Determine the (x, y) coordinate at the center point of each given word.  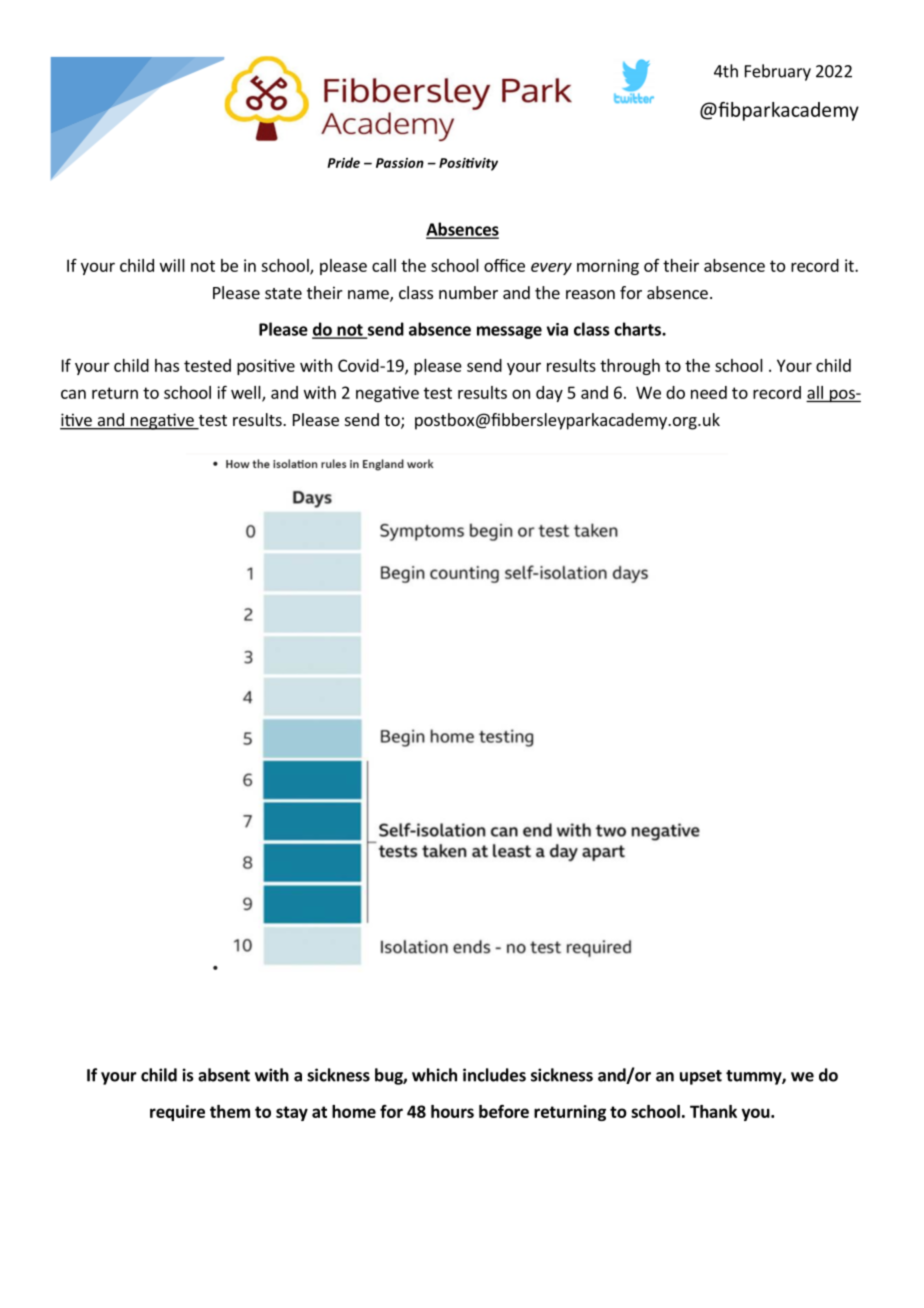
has (167, 365)
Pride (343, 162)
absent (224, 1075)
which (434, 1075)
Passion (400, 163)
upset (701, 1077)
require (177, 1113)
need (709, 392)
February (778, 72)
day (549, 394)
